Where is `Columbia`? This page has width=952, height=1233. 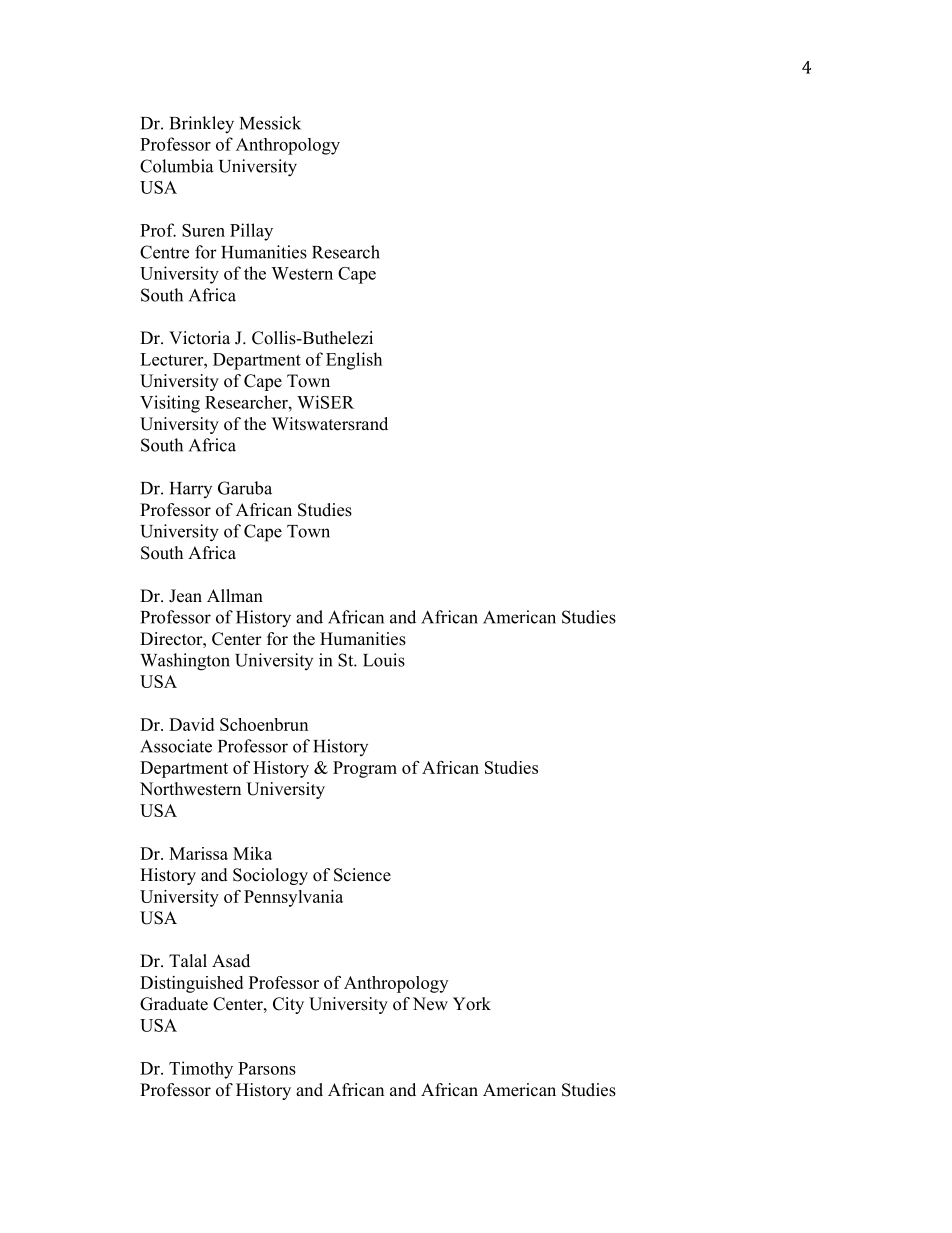
Columbia is located at coordinates (176, 166).
